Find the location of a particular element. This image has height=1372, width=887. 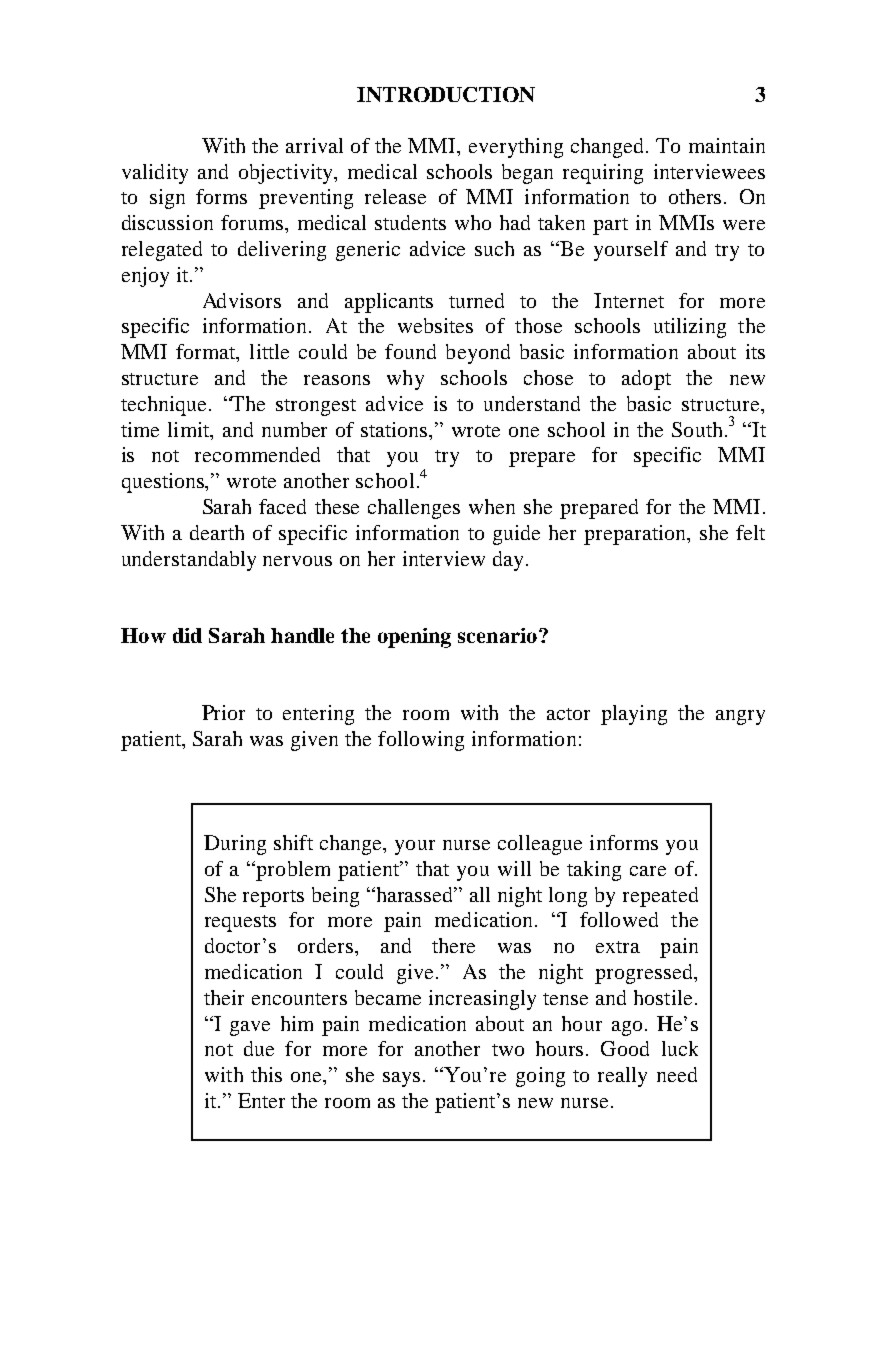

INTRODUCTION is located at coordinates (446, 94).
